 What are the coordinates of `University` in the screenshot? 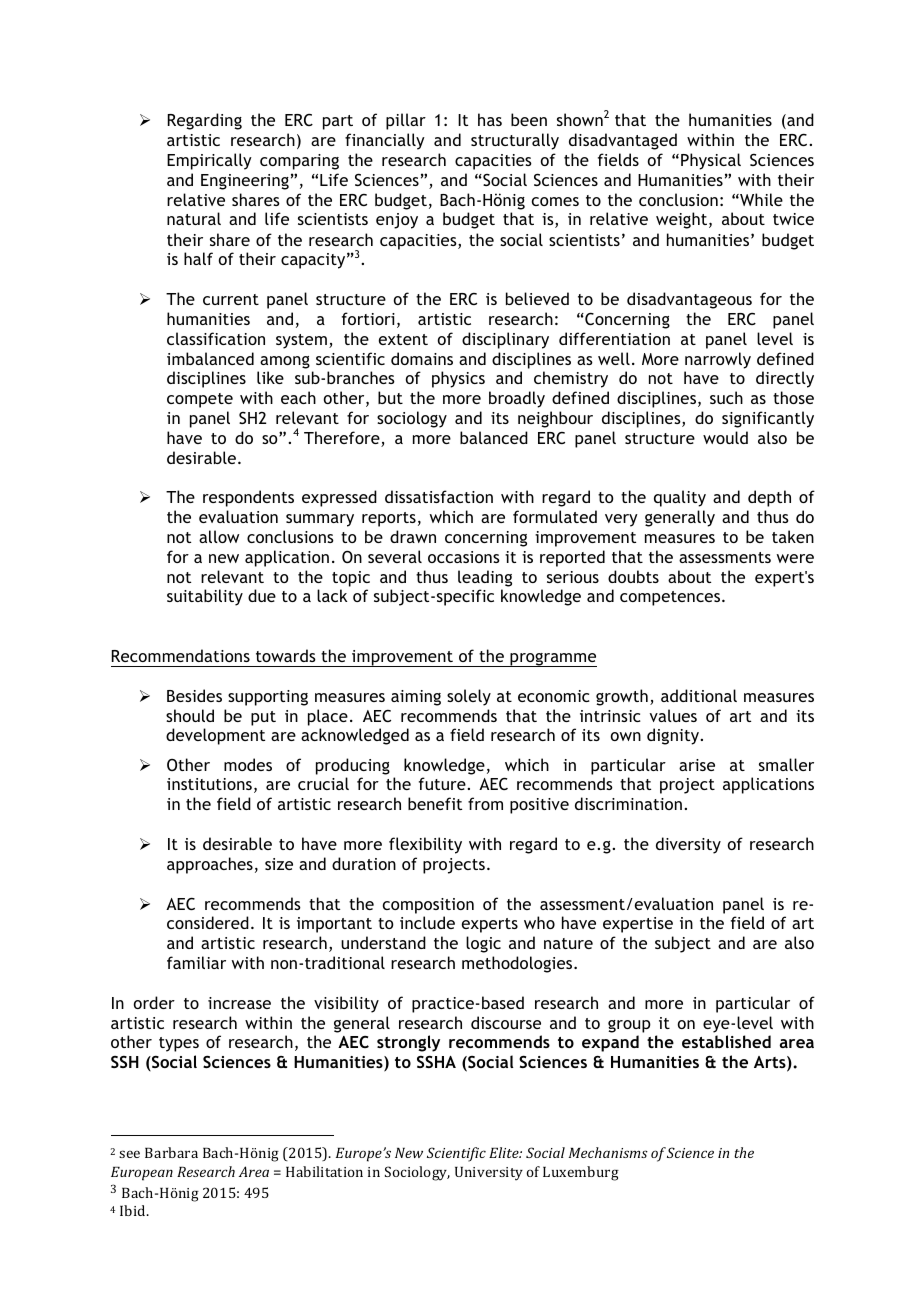 It's located at (489, 1174).
